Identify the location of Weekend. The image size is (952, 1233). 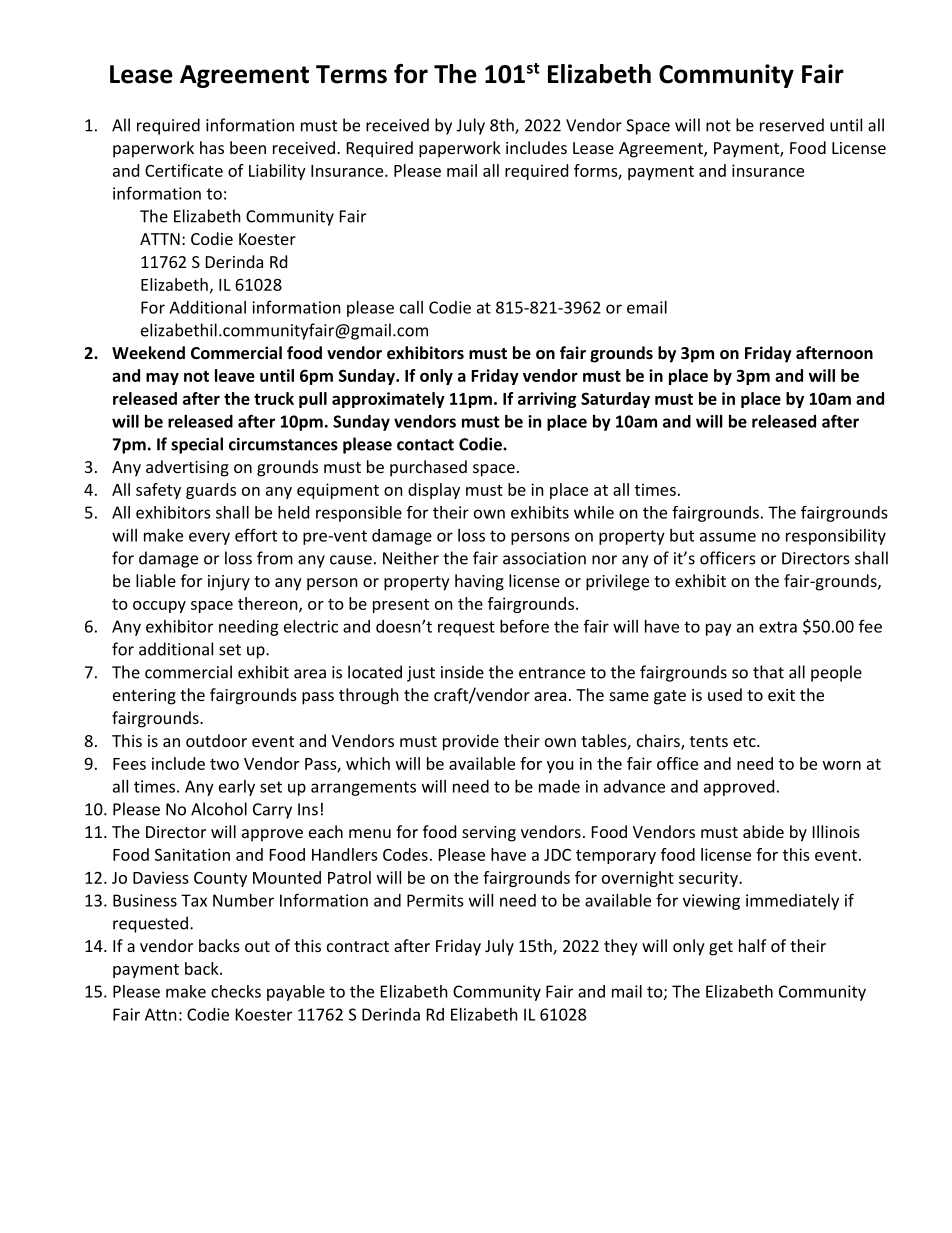
(148, 352).
